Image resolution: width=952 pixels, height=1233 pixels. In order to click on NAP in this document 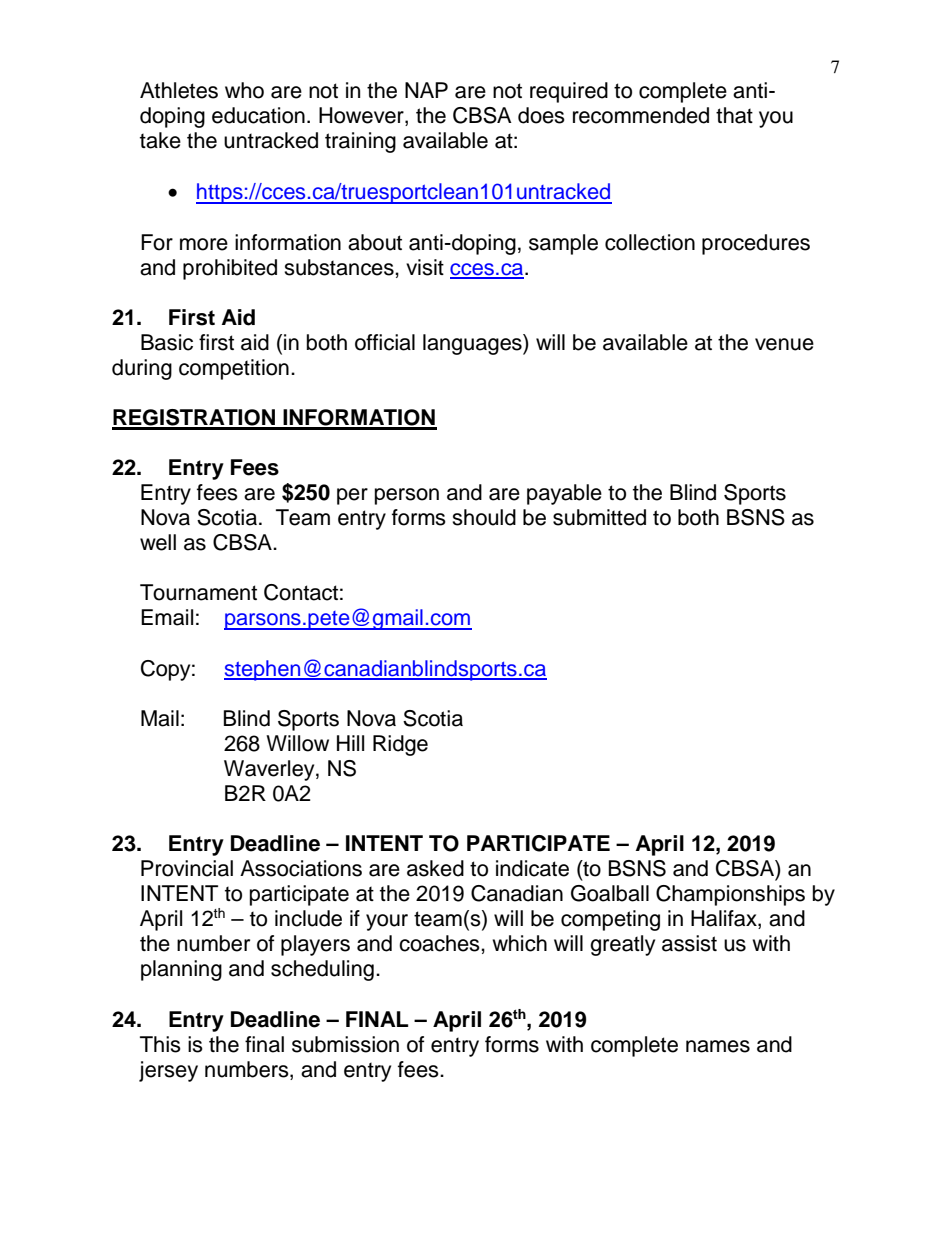, I will do `click(426, 90)`.
